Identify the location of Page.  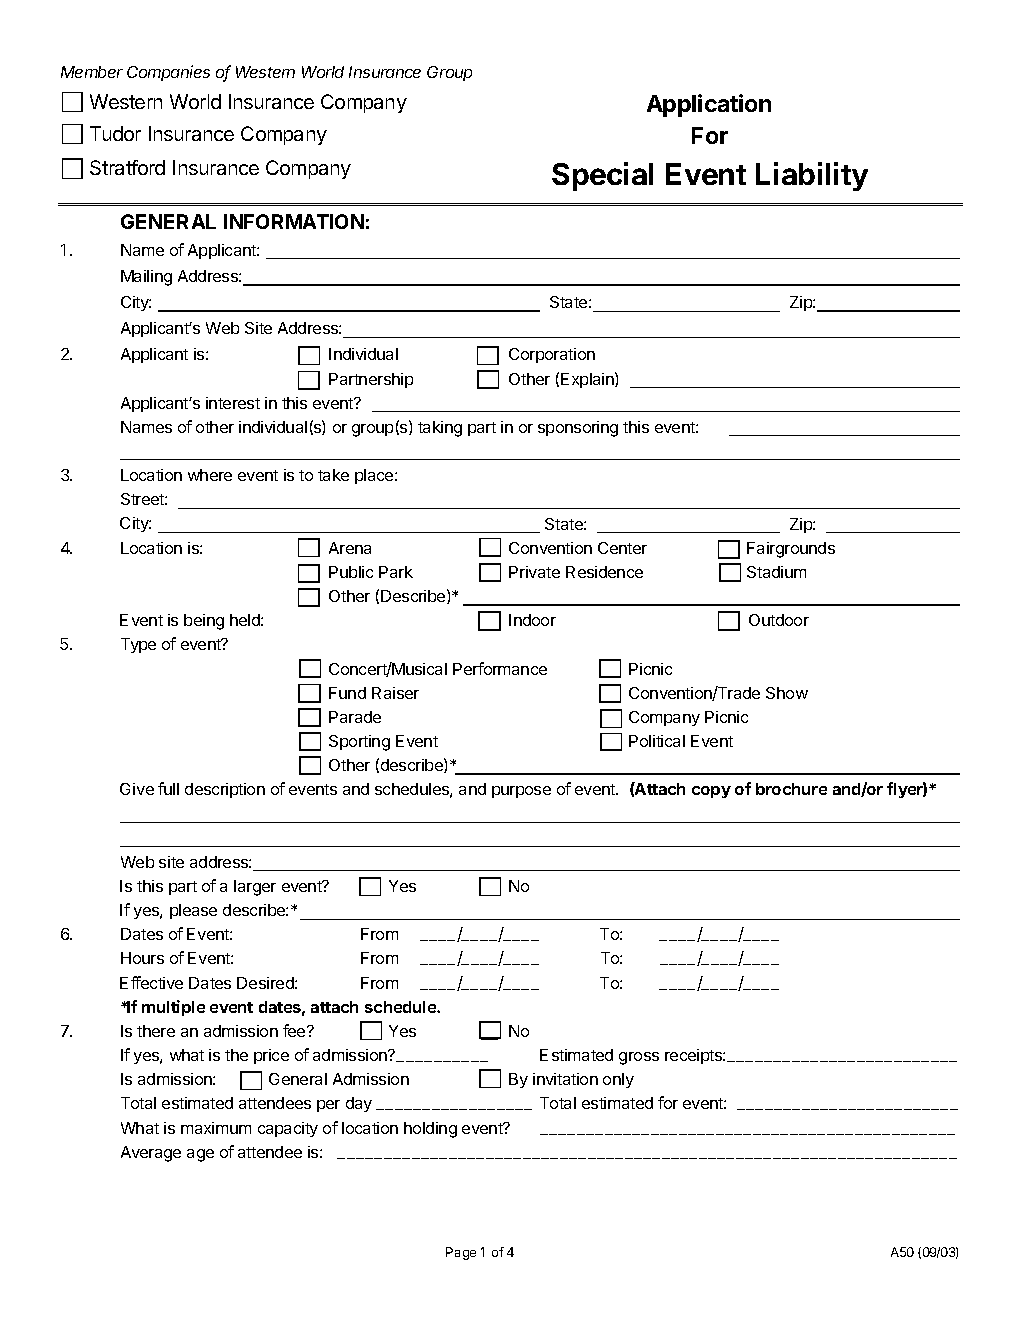
(461, 1253).
